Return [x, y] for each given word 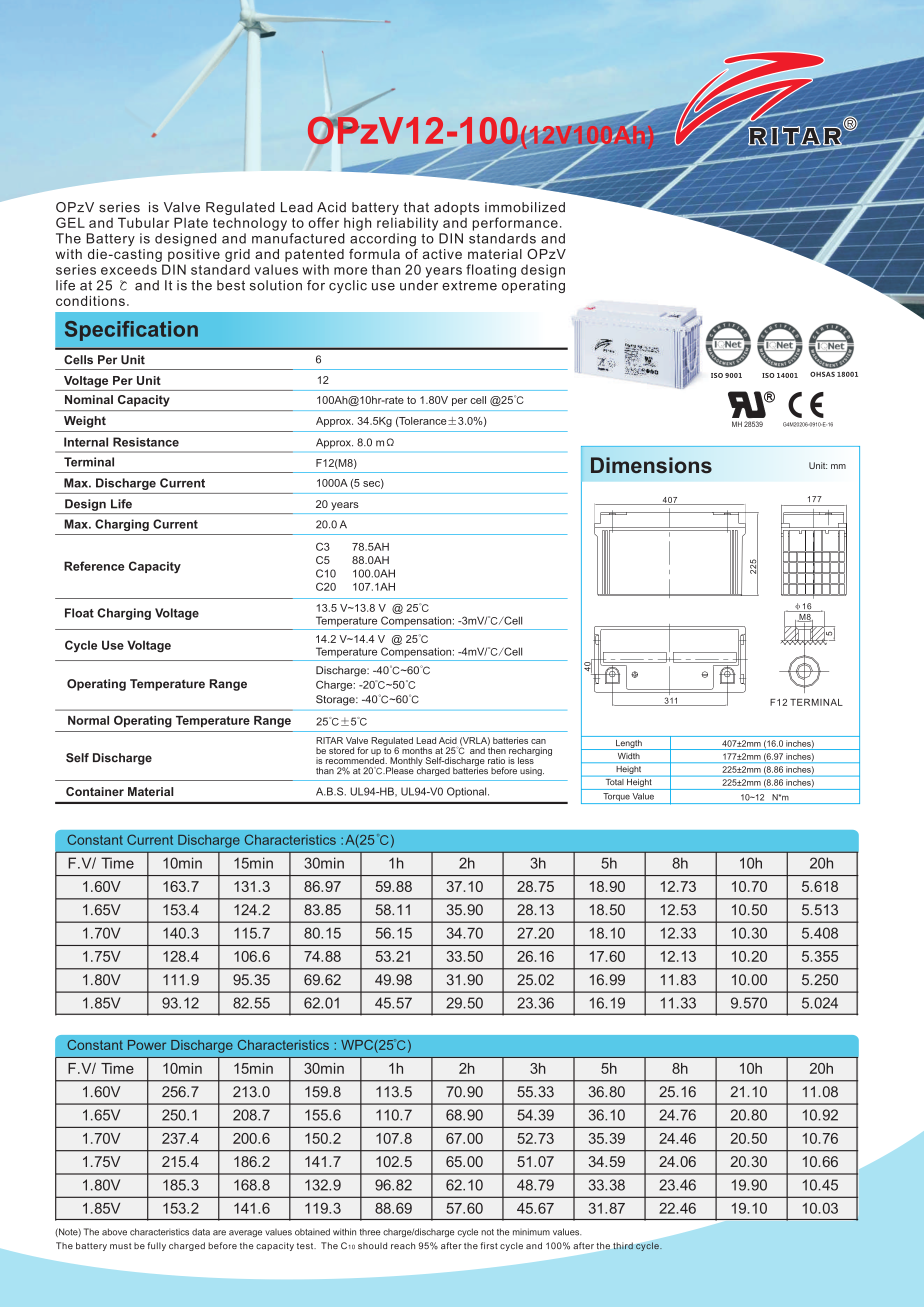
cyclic [348, 286]
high [357, 224]
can [538, 741]
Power [147, 1045]
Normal [88, 720]
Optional [468, 792]
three [370, 1232]
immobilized [525, 207]
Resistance [146, 442]
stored [341, 750]
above [114, 1232]
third [623, 1246]
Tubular [143, 222]
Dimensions [651, 465]
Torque [616, 798]
